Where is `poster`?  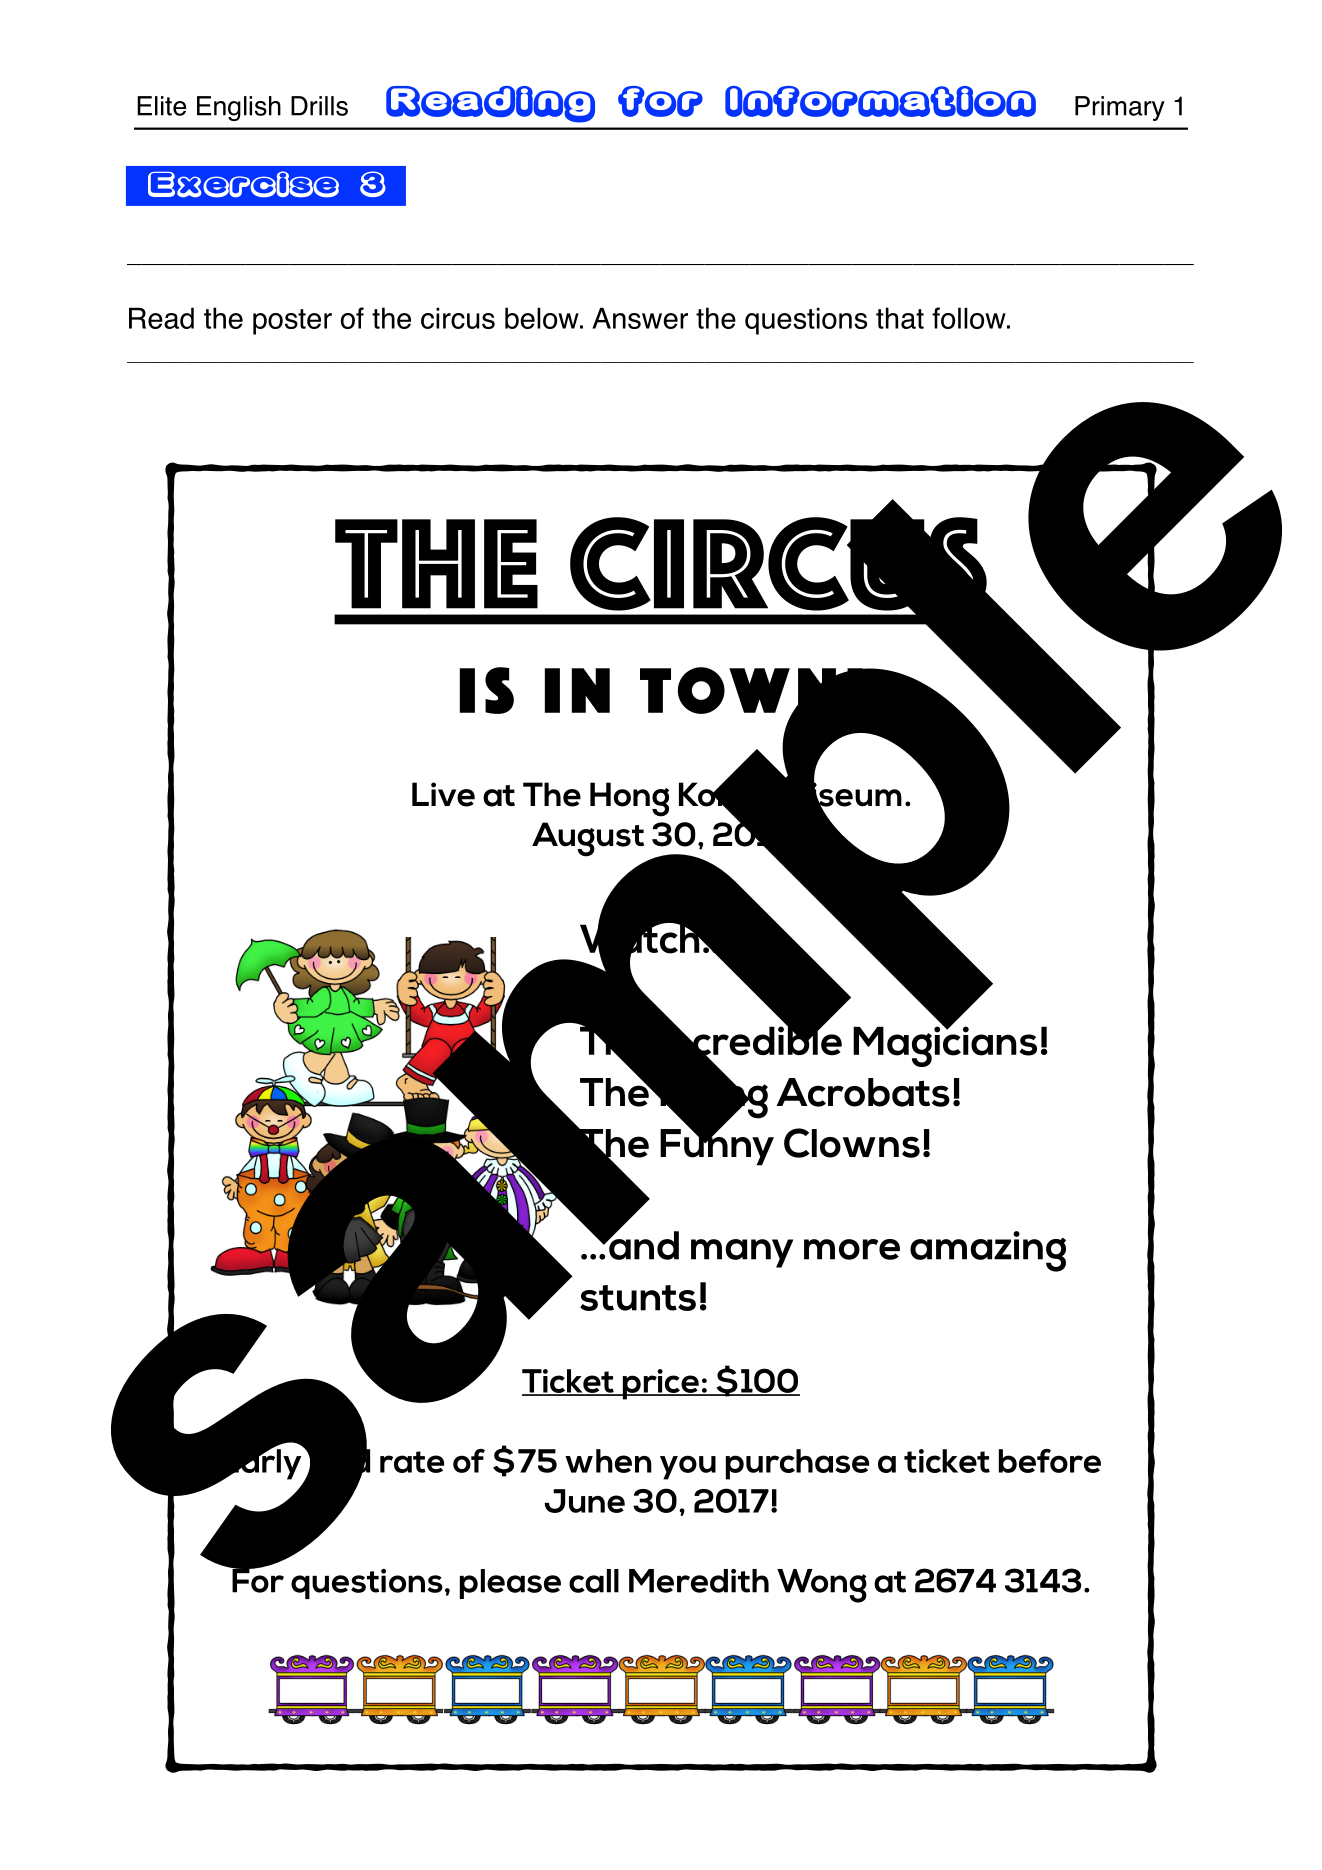
poster is located at coordinates (292, 322).
